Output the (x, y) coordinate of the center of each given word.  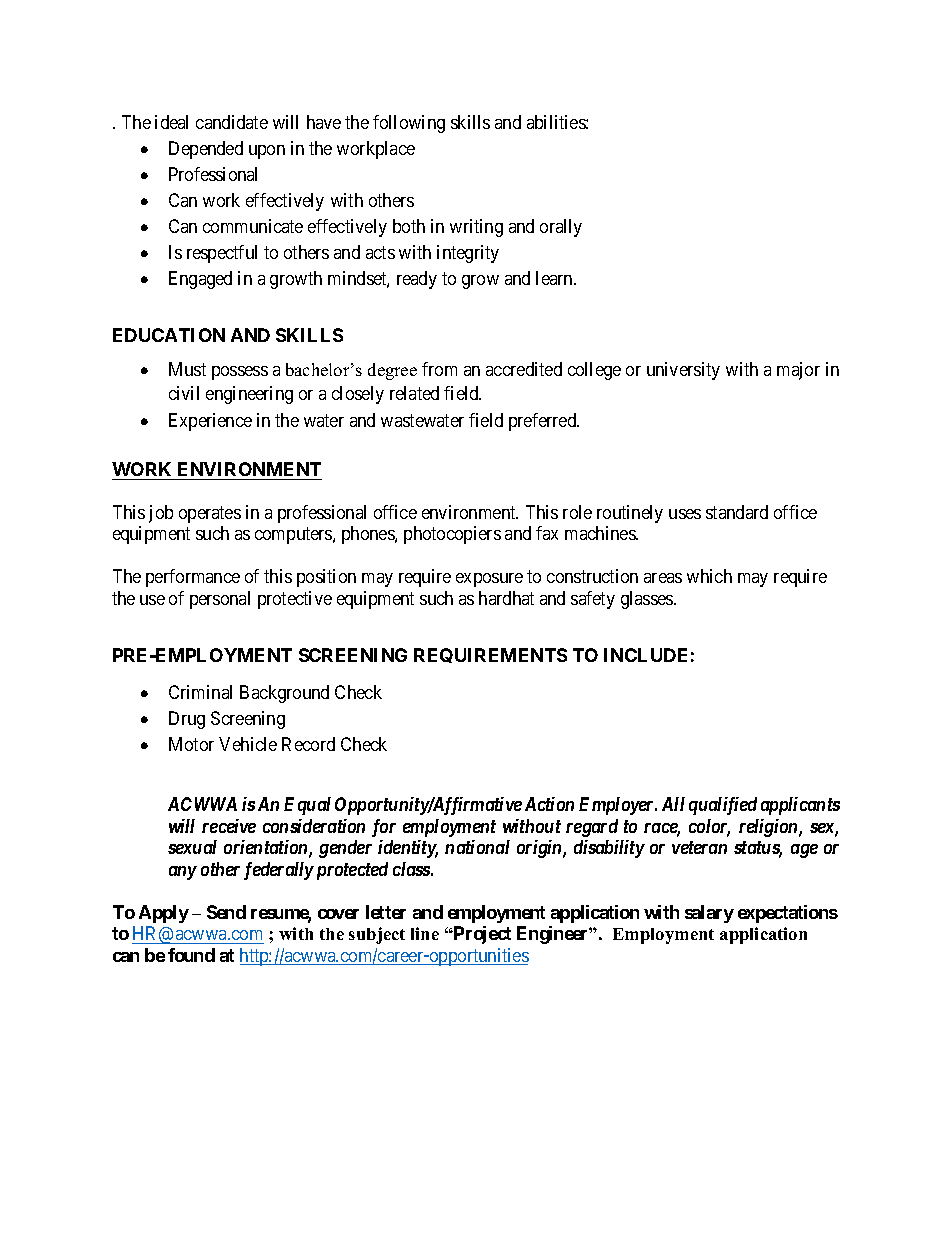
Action (549, 804)
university (683, 371)
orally (561, 228)
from (439, 369)
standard (737, 512)
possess (240, 373)
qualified (723, 806)
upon (267, 152)
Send (226, 912)
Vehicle (248, 744)
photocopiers (452, 535)
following (409, 124)
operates (210, 514)
